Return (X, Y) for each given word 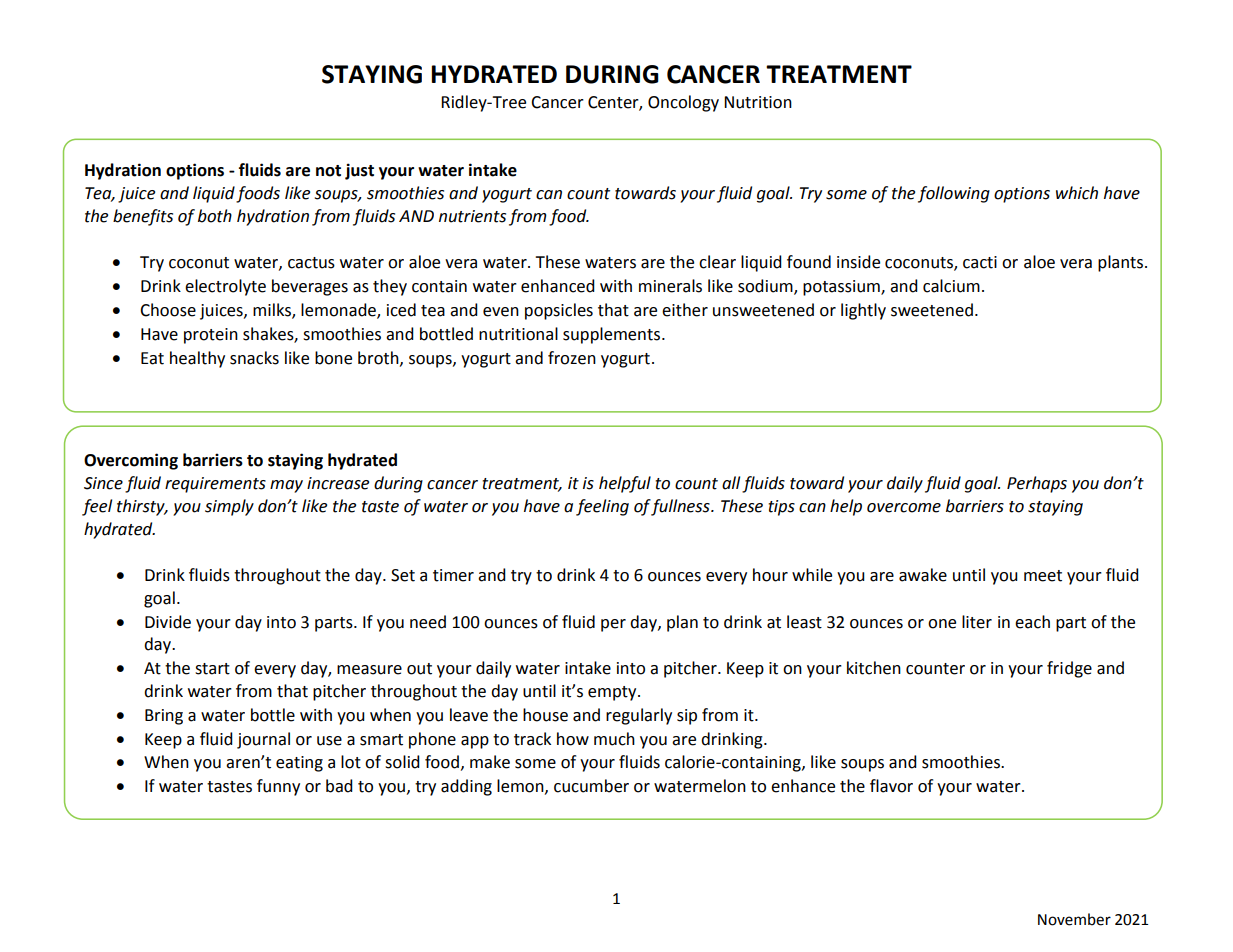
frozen (572, 358)
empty (613, 693)
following (954, 194)
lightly (863, 311)
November (1074, 919)
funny (278, 787)
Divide (168, 622)
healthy (197, 359)
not (328, 171)
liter (977, 622)
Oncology (683, 103)
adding (466, 787)
